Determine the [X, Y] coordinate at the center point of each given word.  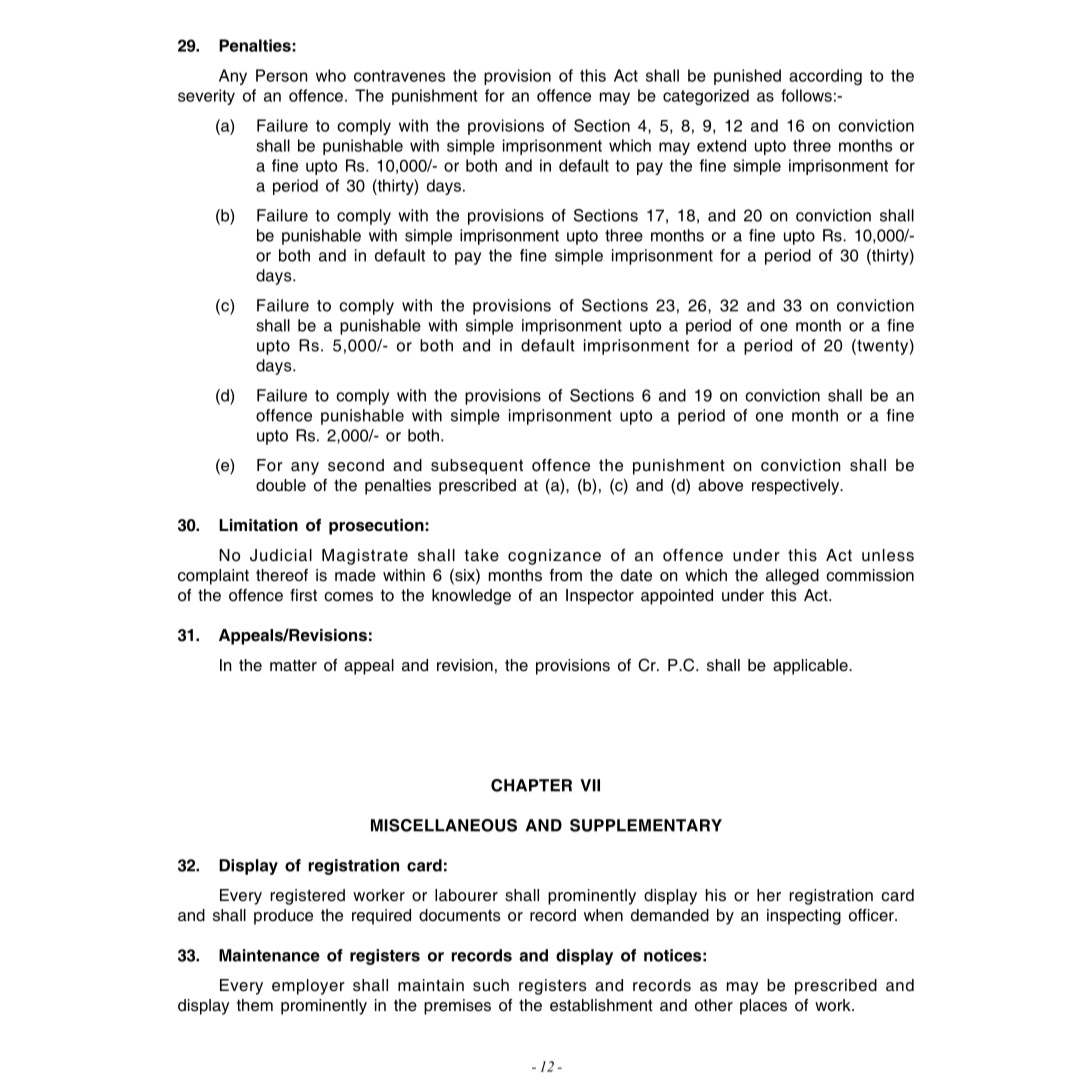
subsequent [477, 467]
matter [293, 666]
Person [282, 75]
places [763, 1007]
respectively [797, 487]
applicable [811, 667]
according [825, 77]
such [491, 985]
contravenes [399, 76]
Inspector [600, 597]
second [356, 465]
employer [308, 987]
